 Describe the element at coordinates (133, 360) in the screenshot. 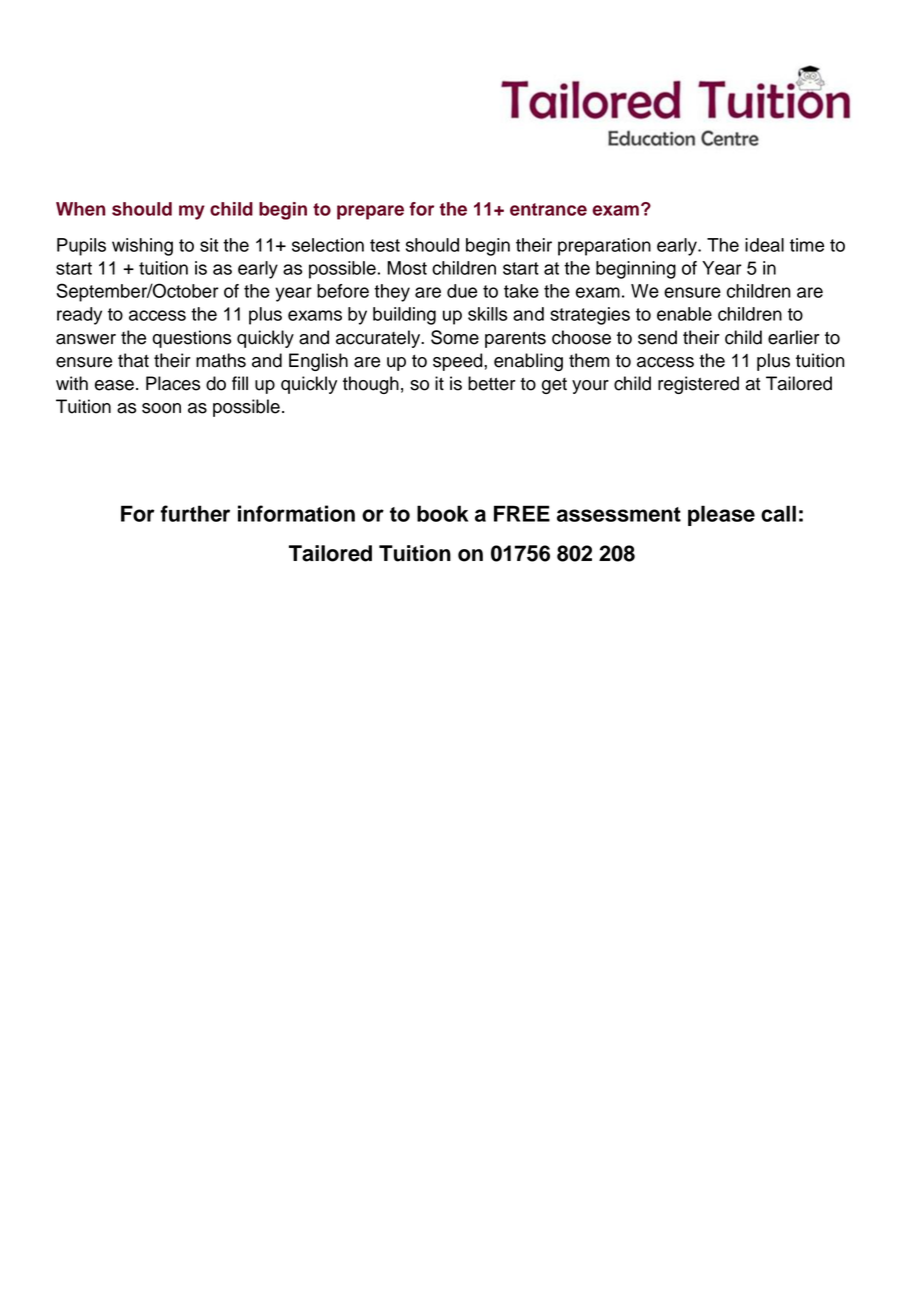

I see `that` at that location.
